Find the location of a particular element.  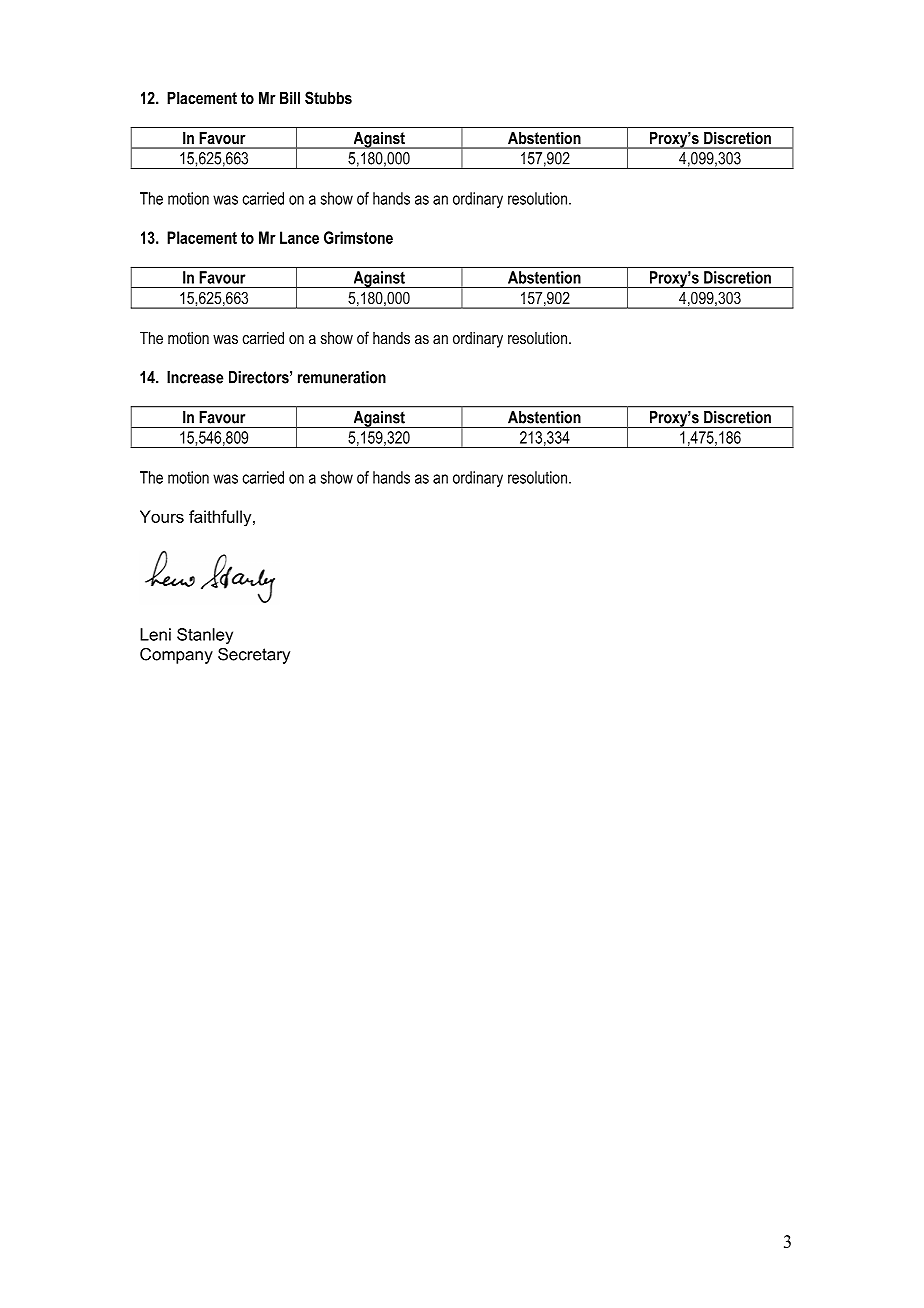

Stubbs is located at coordinates (328, 98).
